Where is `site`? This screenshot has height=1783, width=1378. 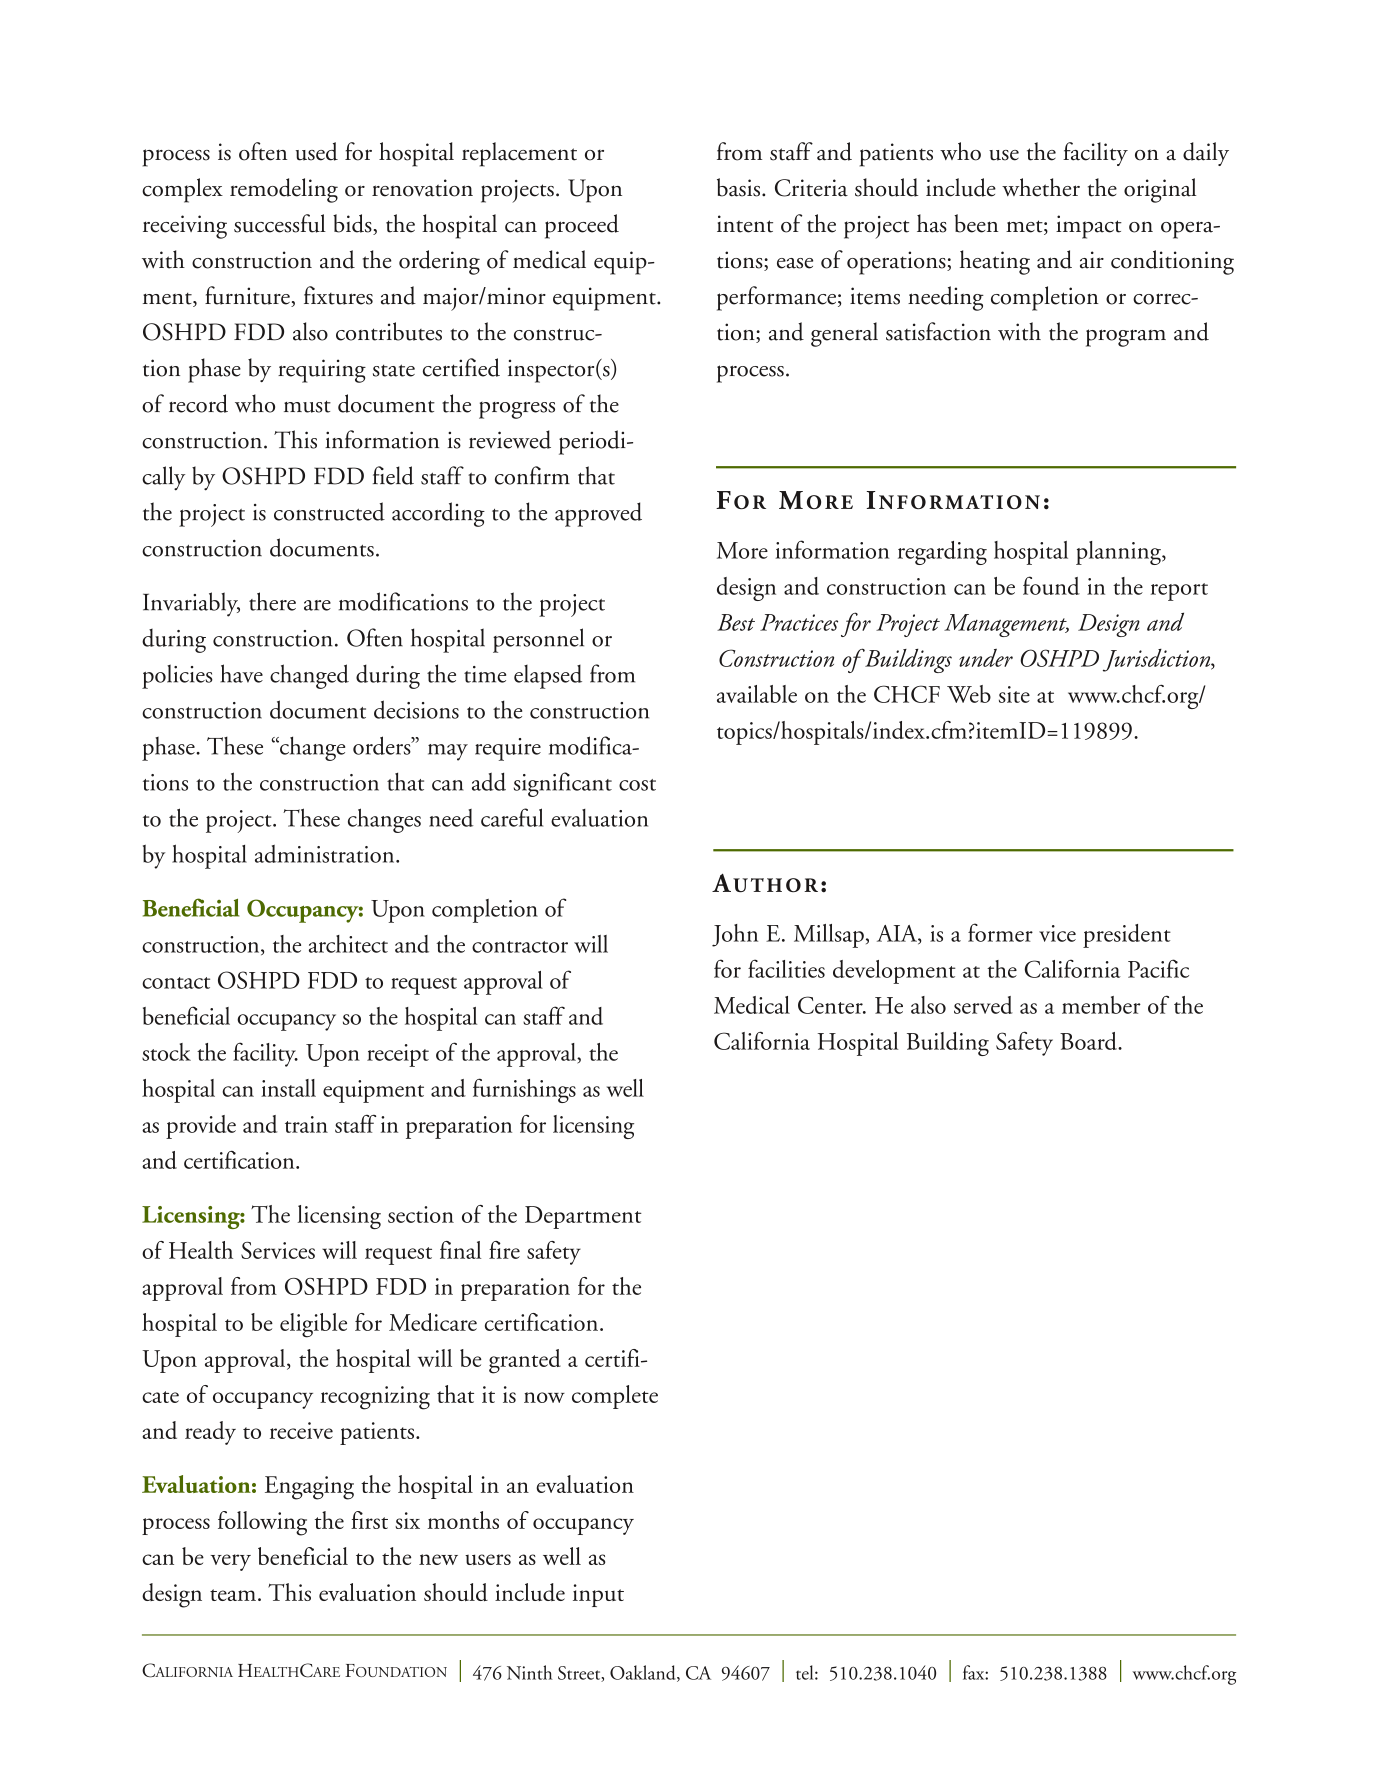
site is located at coordinates (1014, 694).
